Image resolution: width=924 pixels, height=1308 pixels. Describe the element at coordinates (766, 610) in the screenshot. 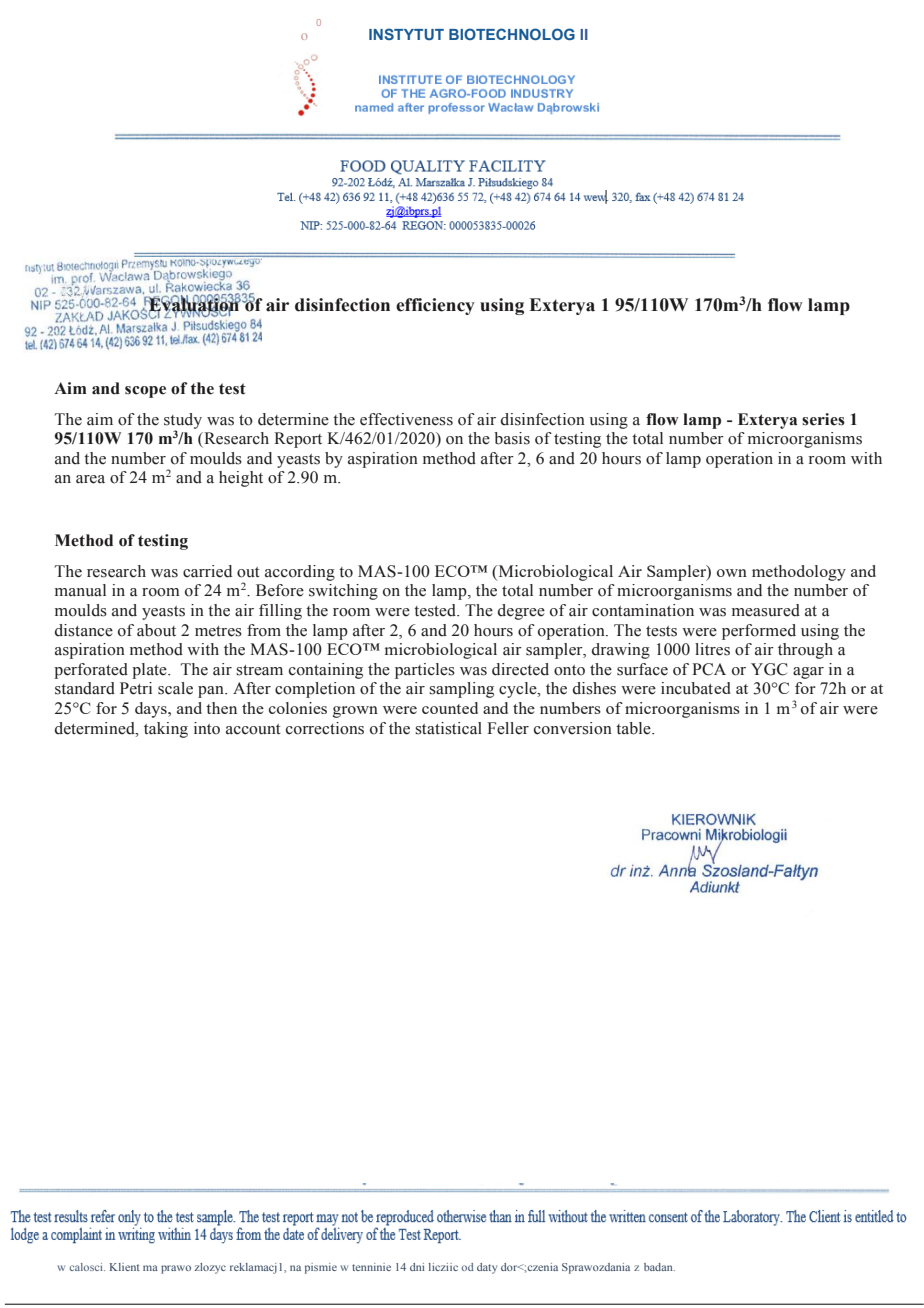

I see `measured` at that location.
